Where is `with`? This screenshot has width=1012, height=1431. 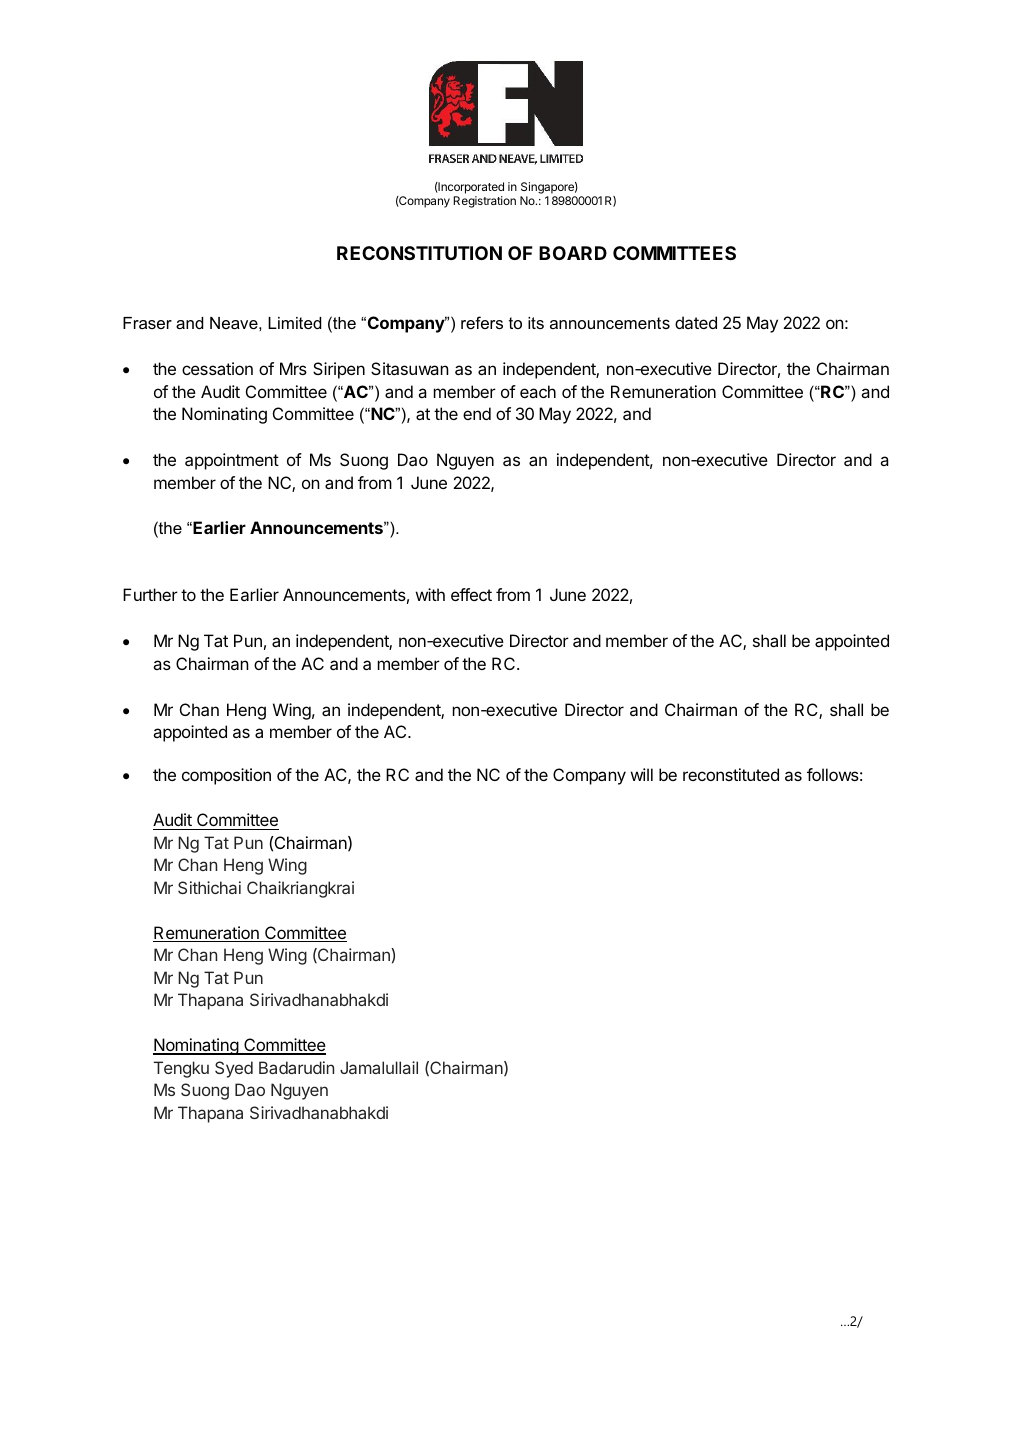
with is located at coordinates (430, 594).
